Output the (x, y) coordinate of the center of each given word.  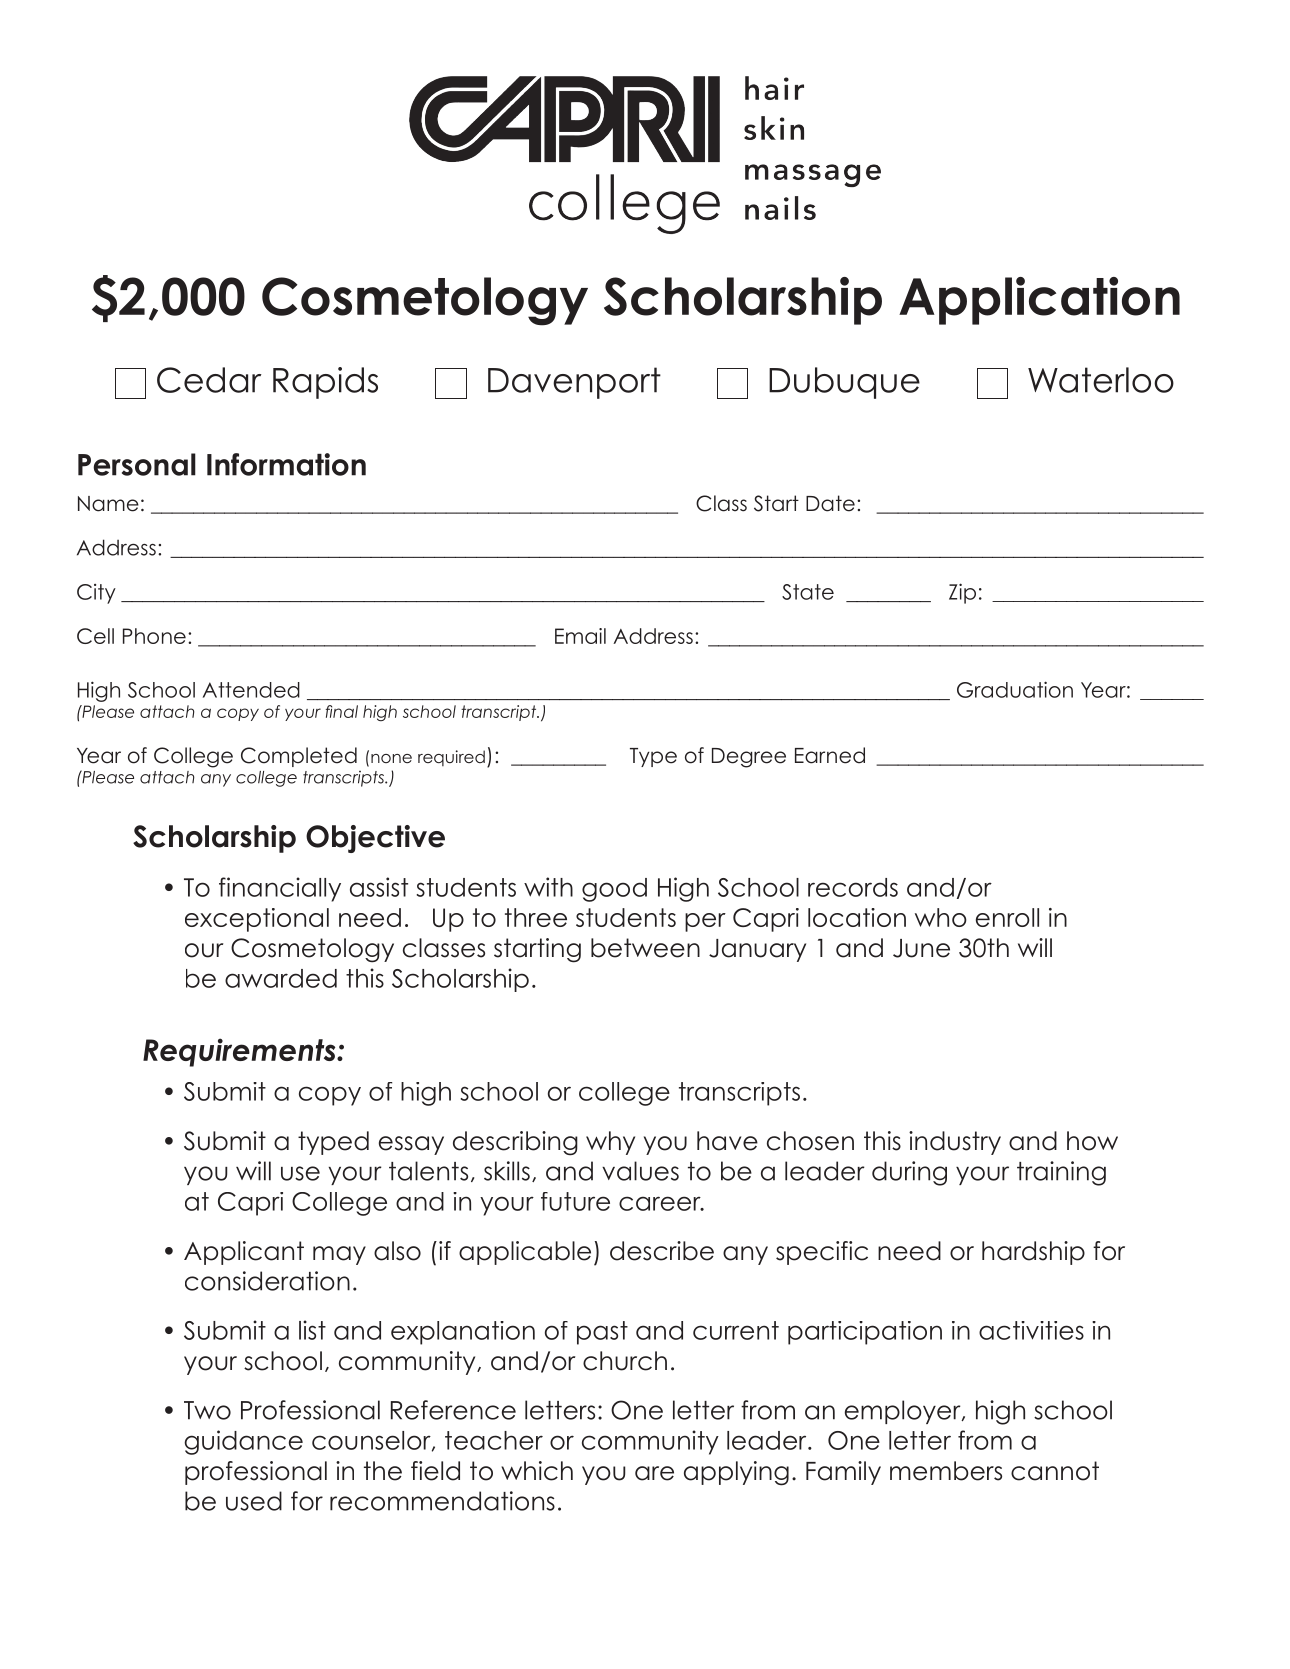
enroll (1007, 917)
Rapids (325, 383)
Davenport (574, 383)
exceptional (257, 920)
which (537, 1471)
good (614, 890)
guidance (243, 1442)
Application (1039, 301)
